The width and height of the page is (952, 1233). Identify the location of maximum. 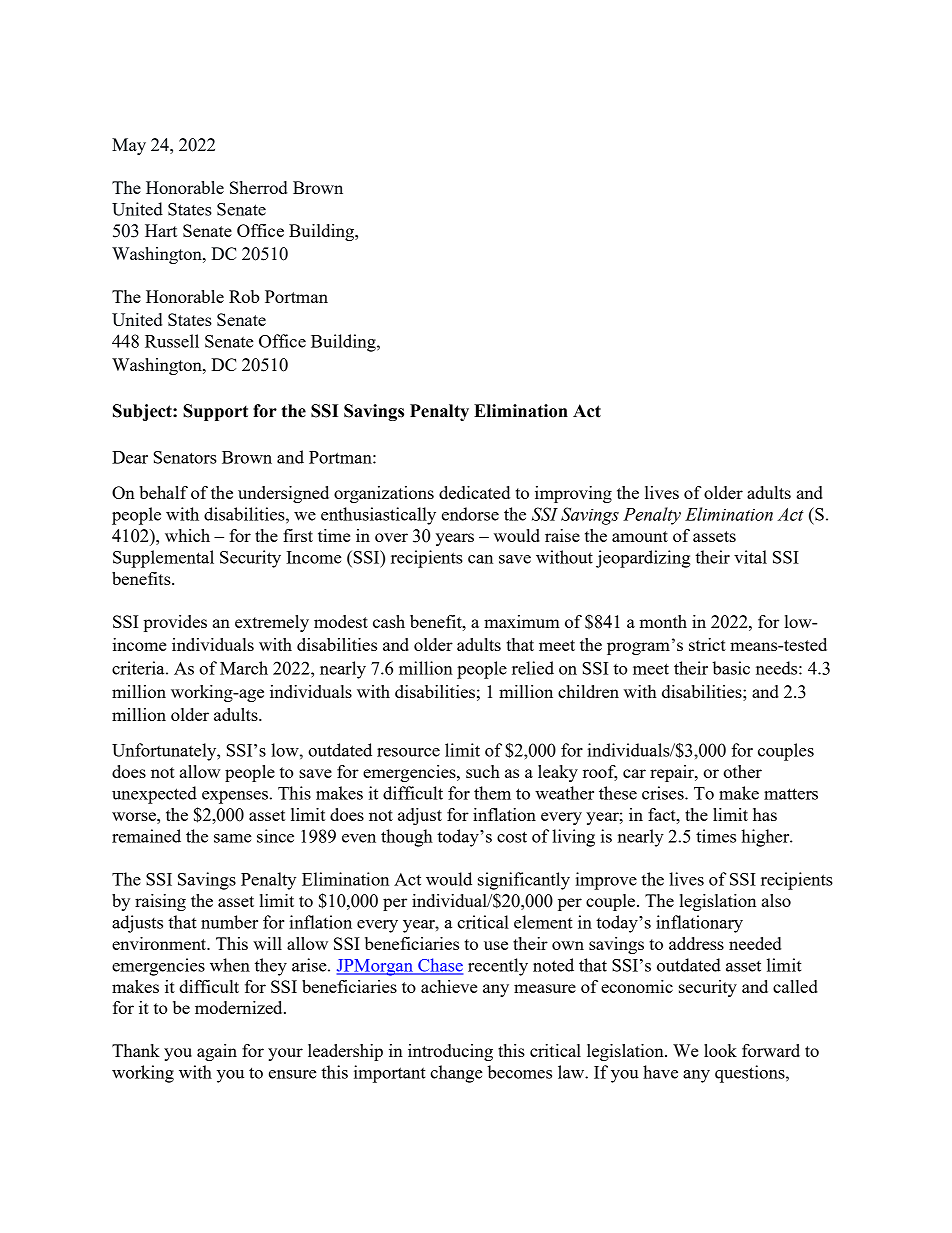
(522, 621).
